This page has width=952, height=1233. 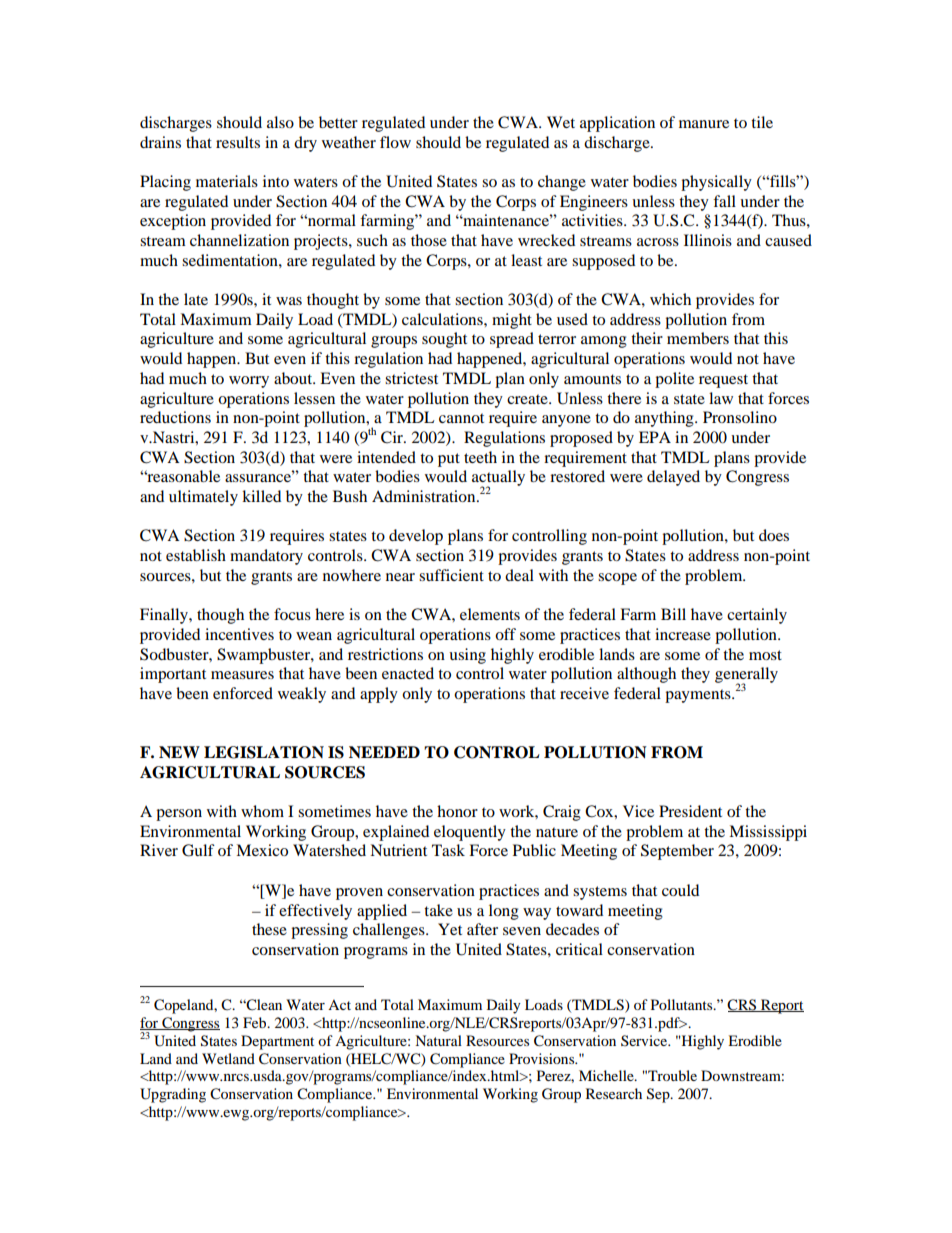 What do you see at coordinates (395, 142) in the page?
I see `flow` at bounding box center [395, 142].
